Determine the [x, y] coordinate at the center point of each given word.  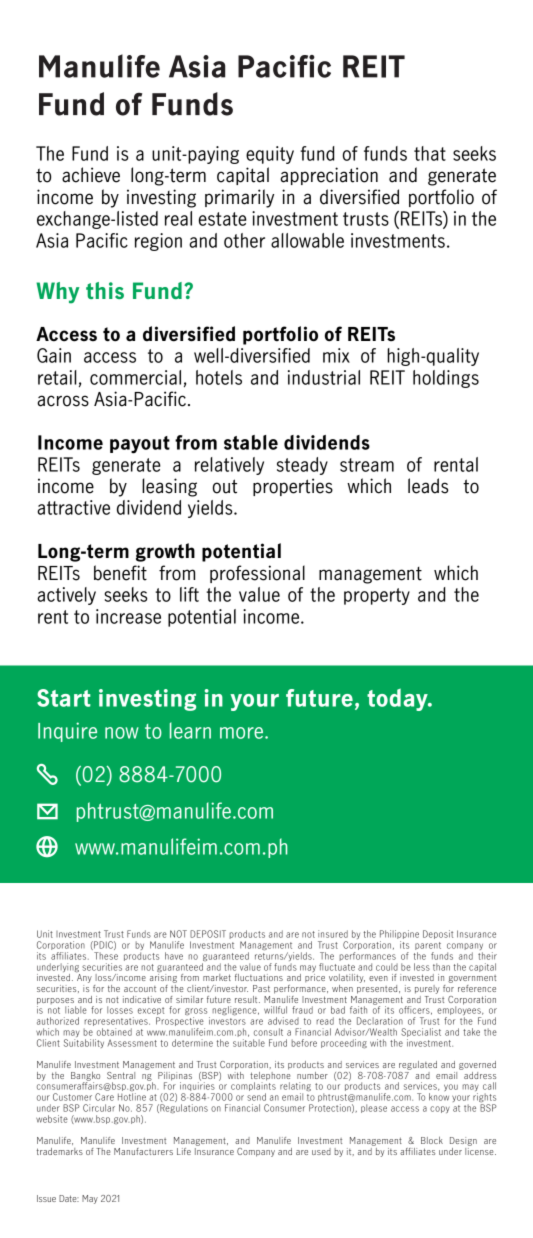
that [430, 153]
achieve [91, 175]
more [243, 733]
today [398, 700]
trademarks [60, 1151]
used [321, 1151]
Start [64, 698]
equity [270, 155]
